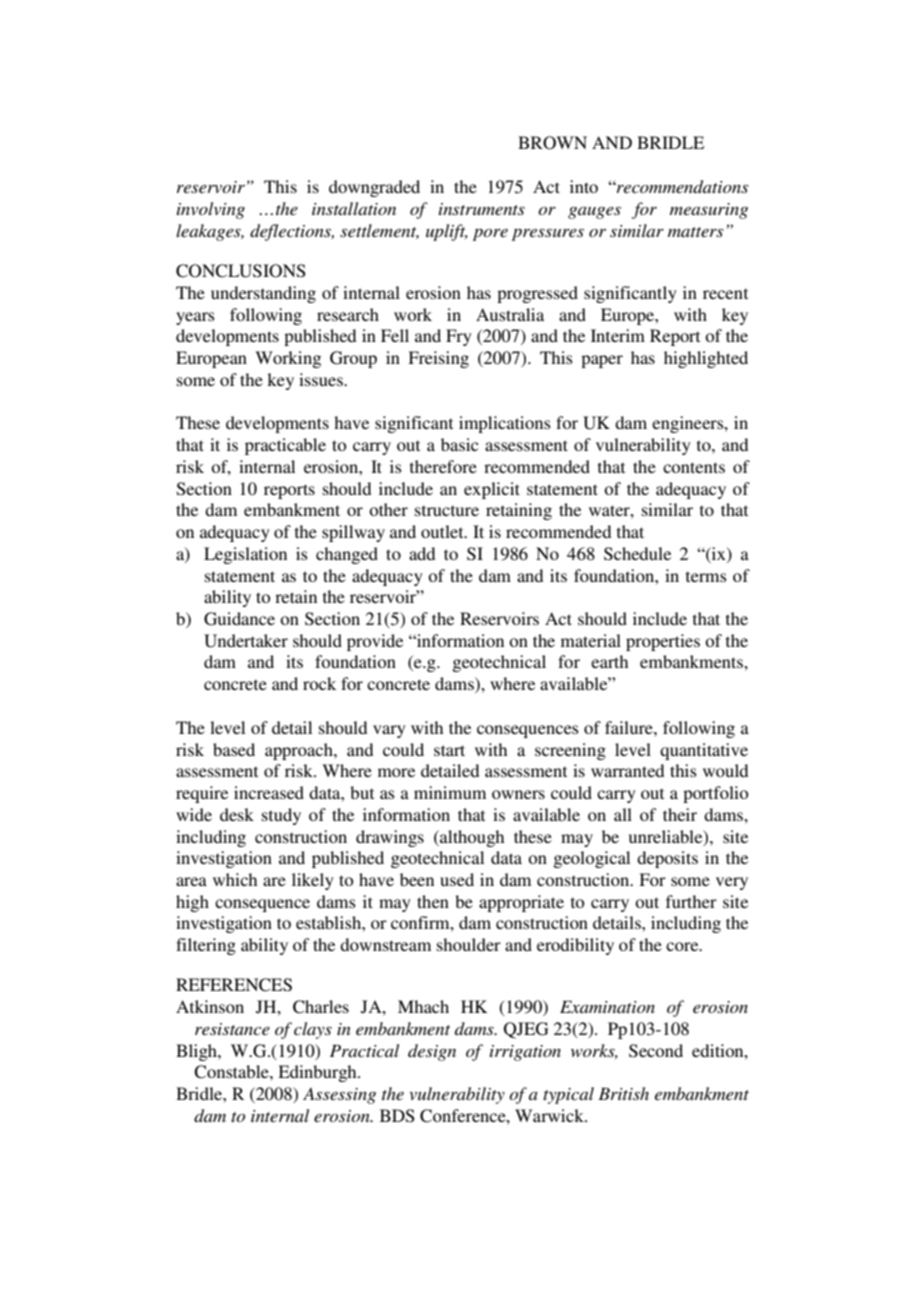 The height and width of the page is (1308, 924). Describe the element at coordinates (285, 446) in the page. I see `practicable` at that location.
